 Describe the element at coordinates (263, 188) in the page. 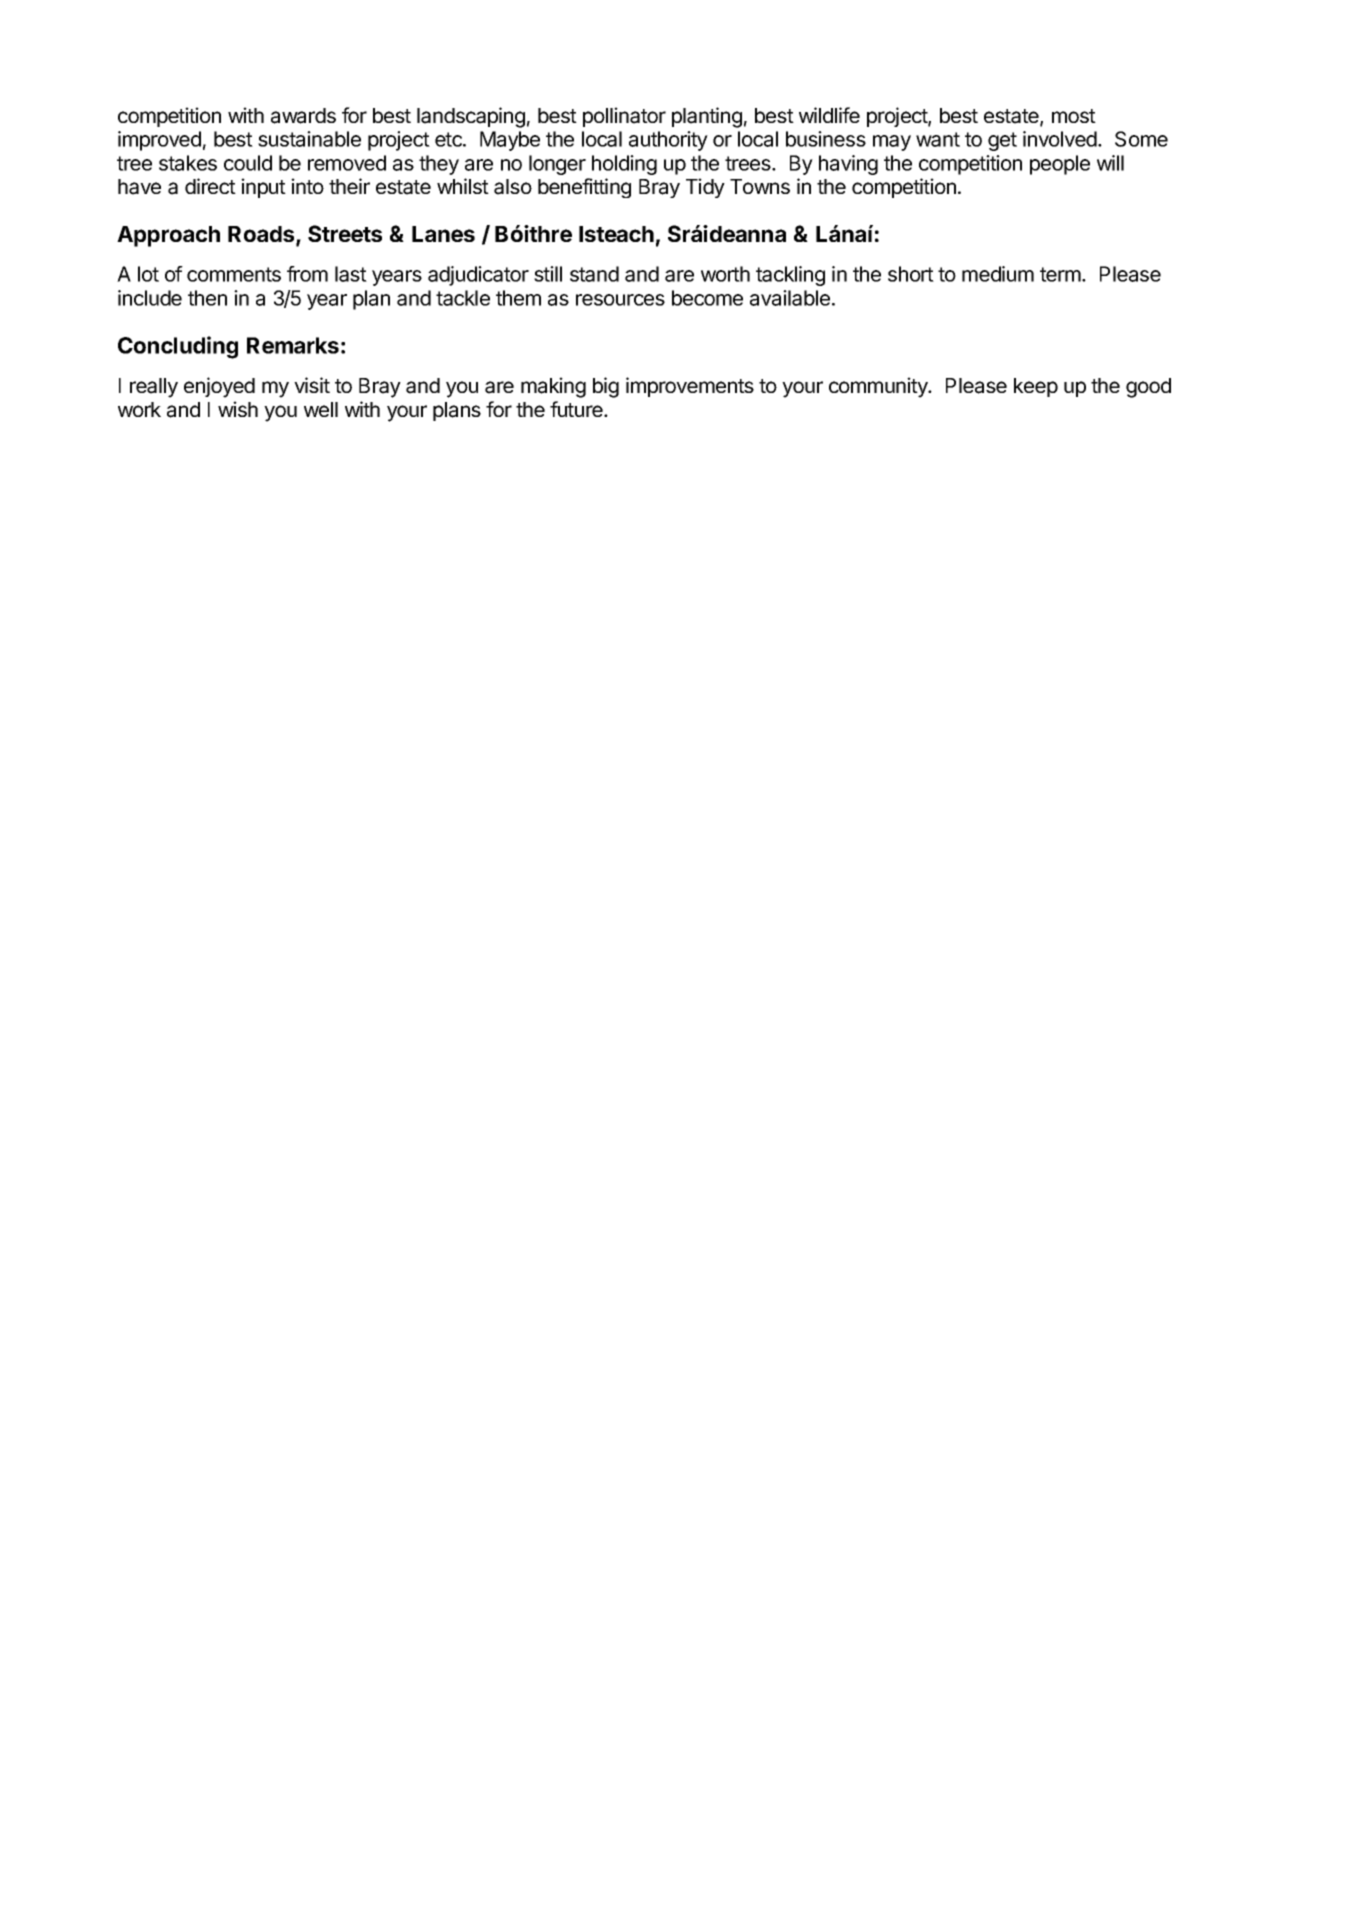

I see `input` at that location.
